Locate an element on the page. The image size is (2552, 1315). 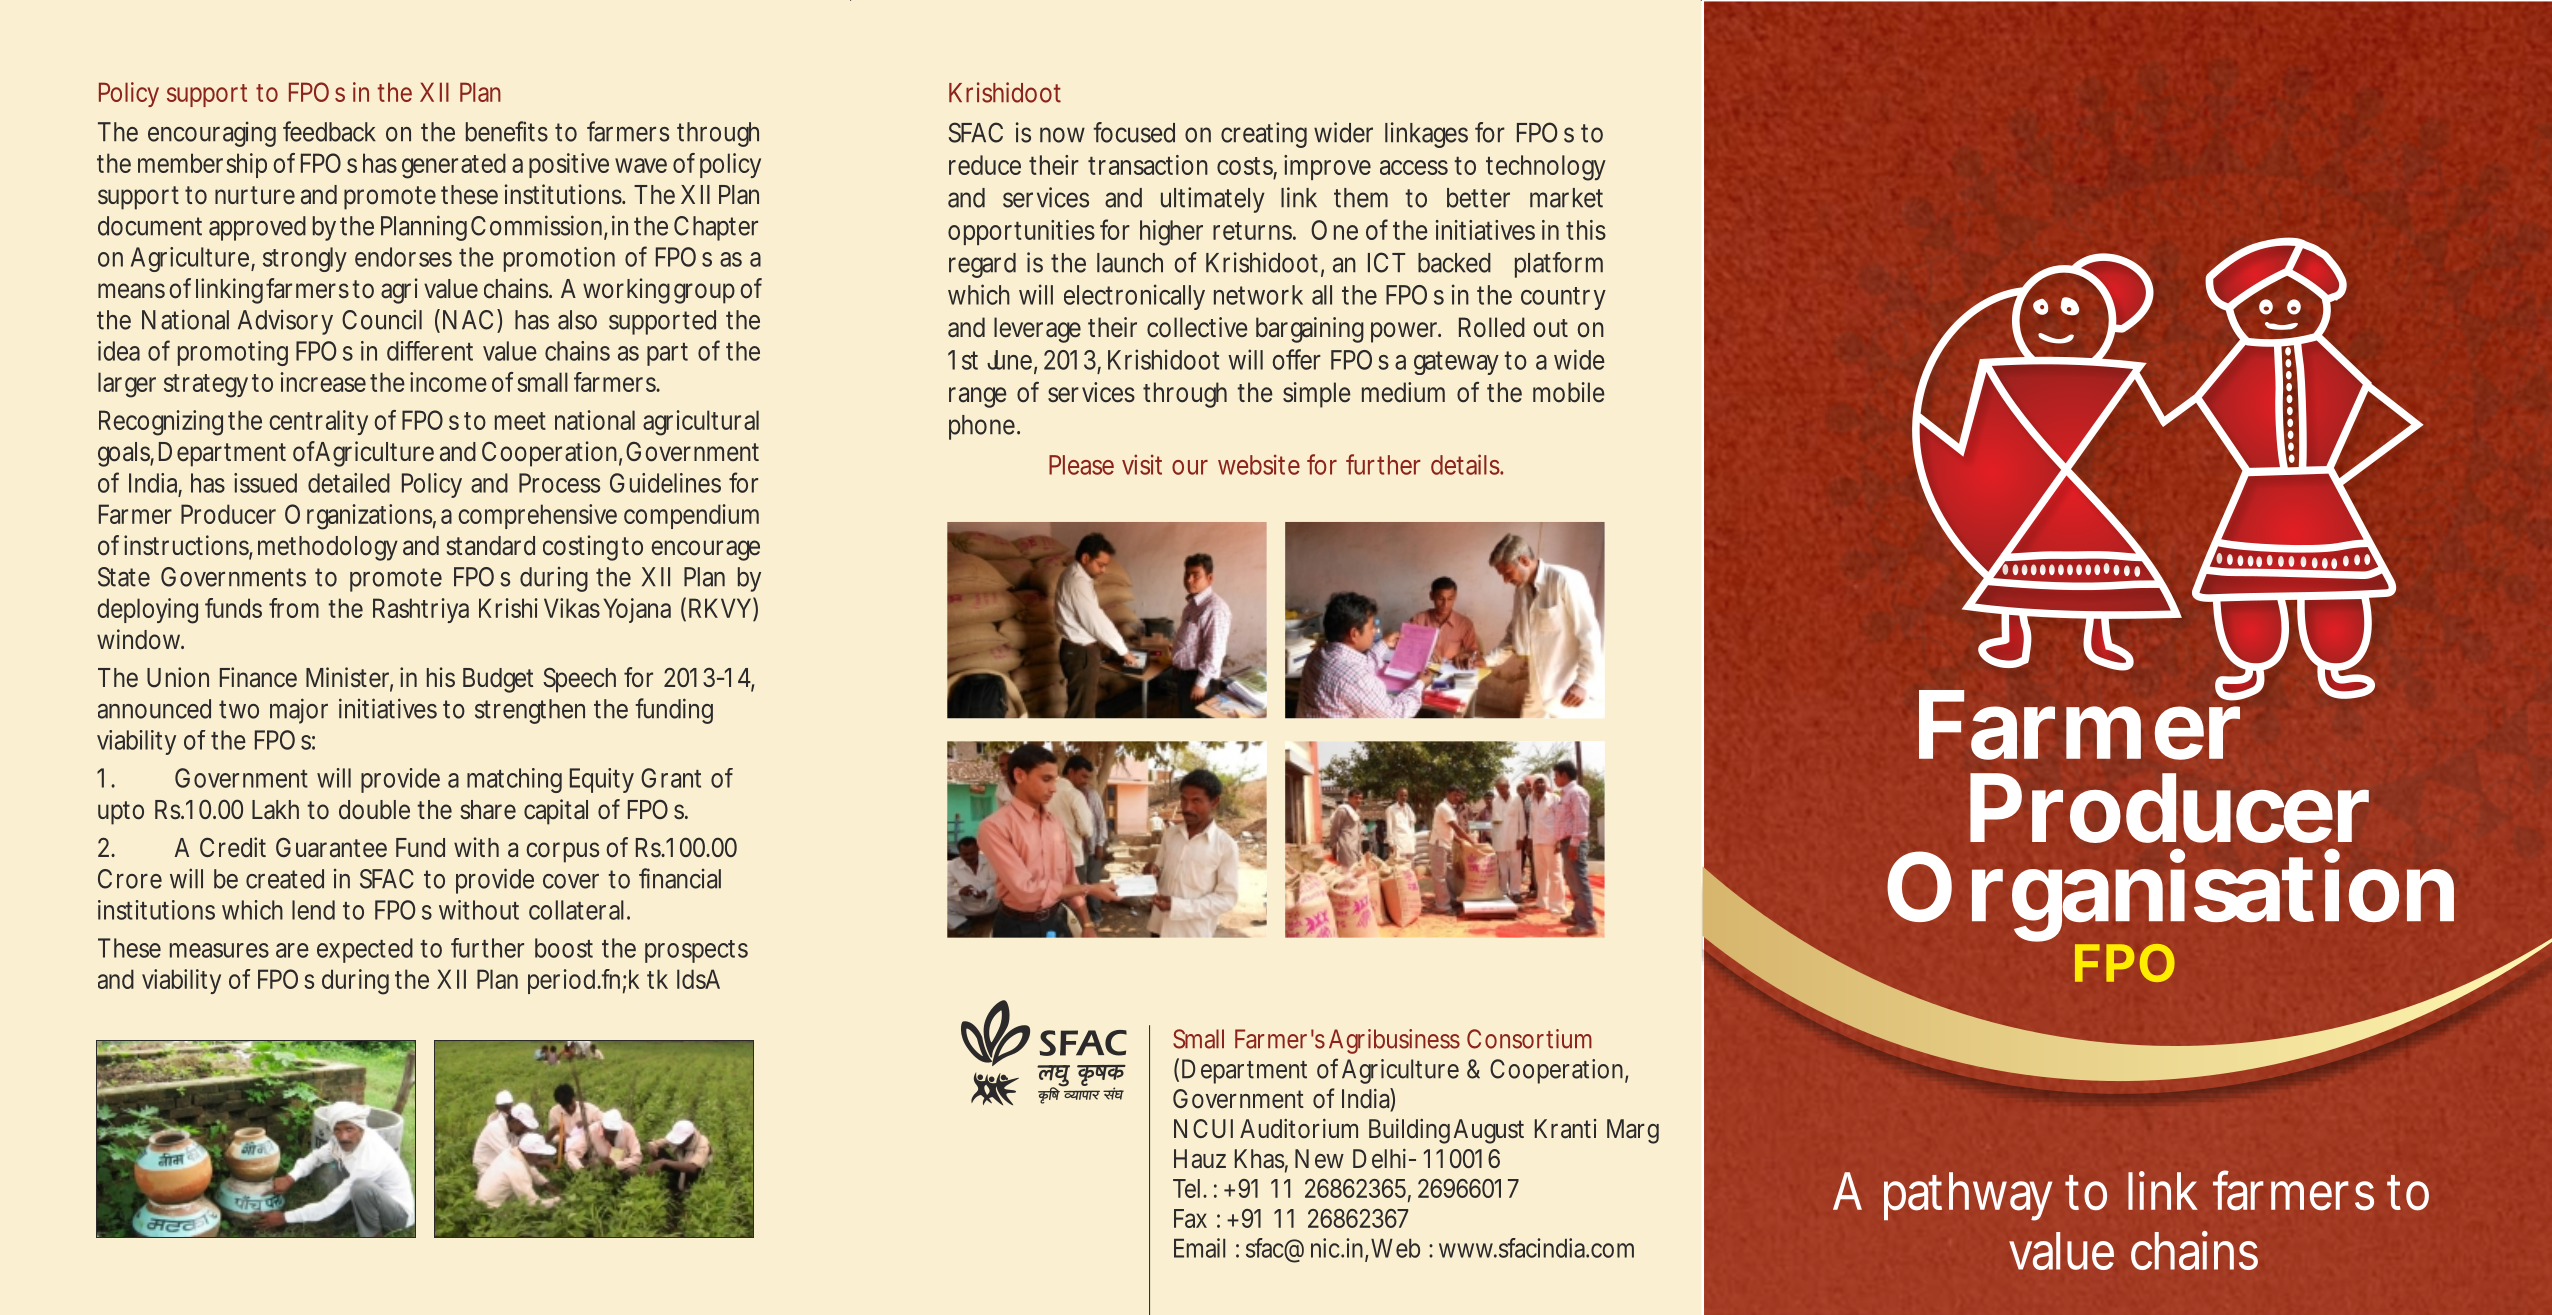
prospects is located at coordinates (696, 951).
